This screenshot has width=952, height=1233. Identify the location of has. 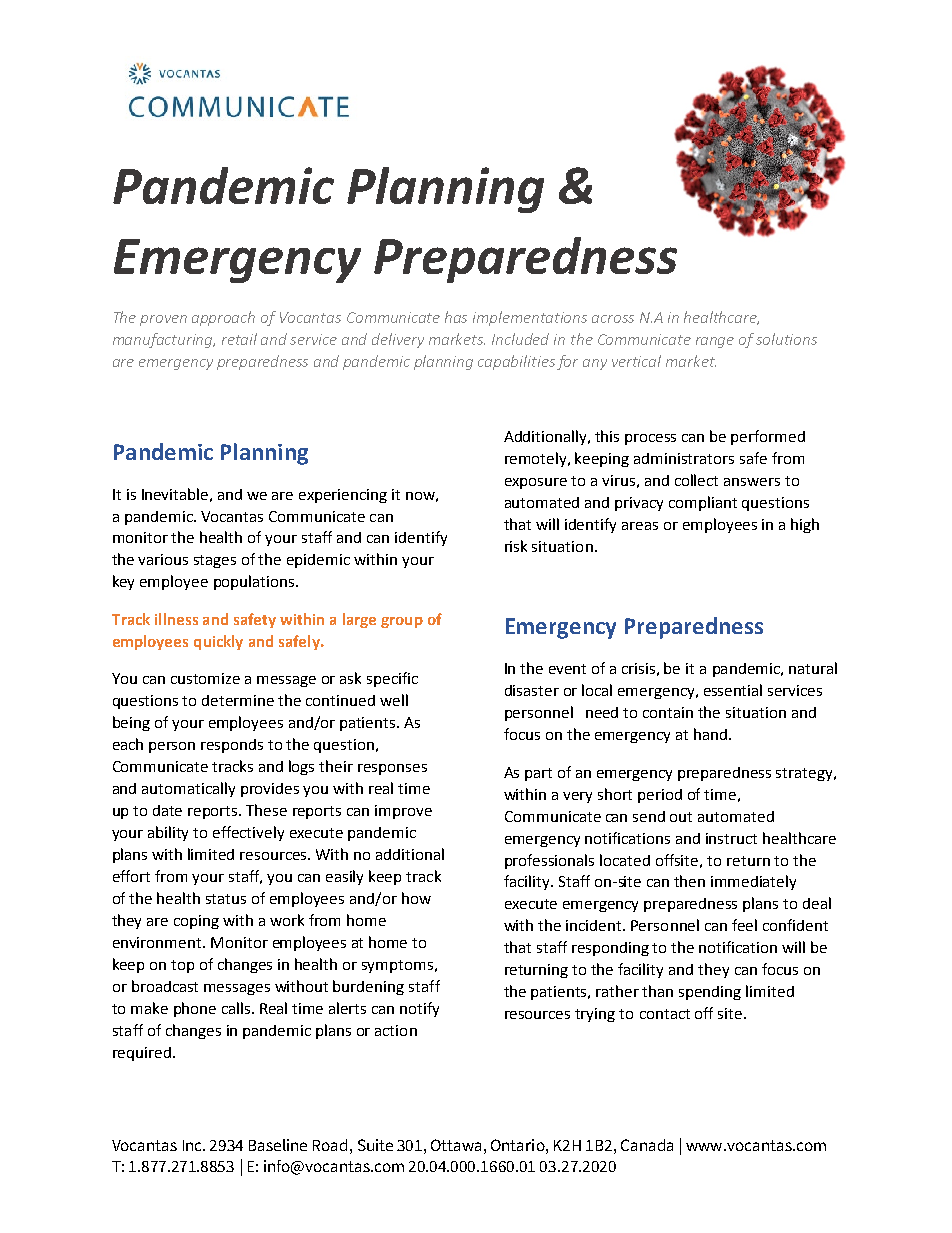
(456, 317).
